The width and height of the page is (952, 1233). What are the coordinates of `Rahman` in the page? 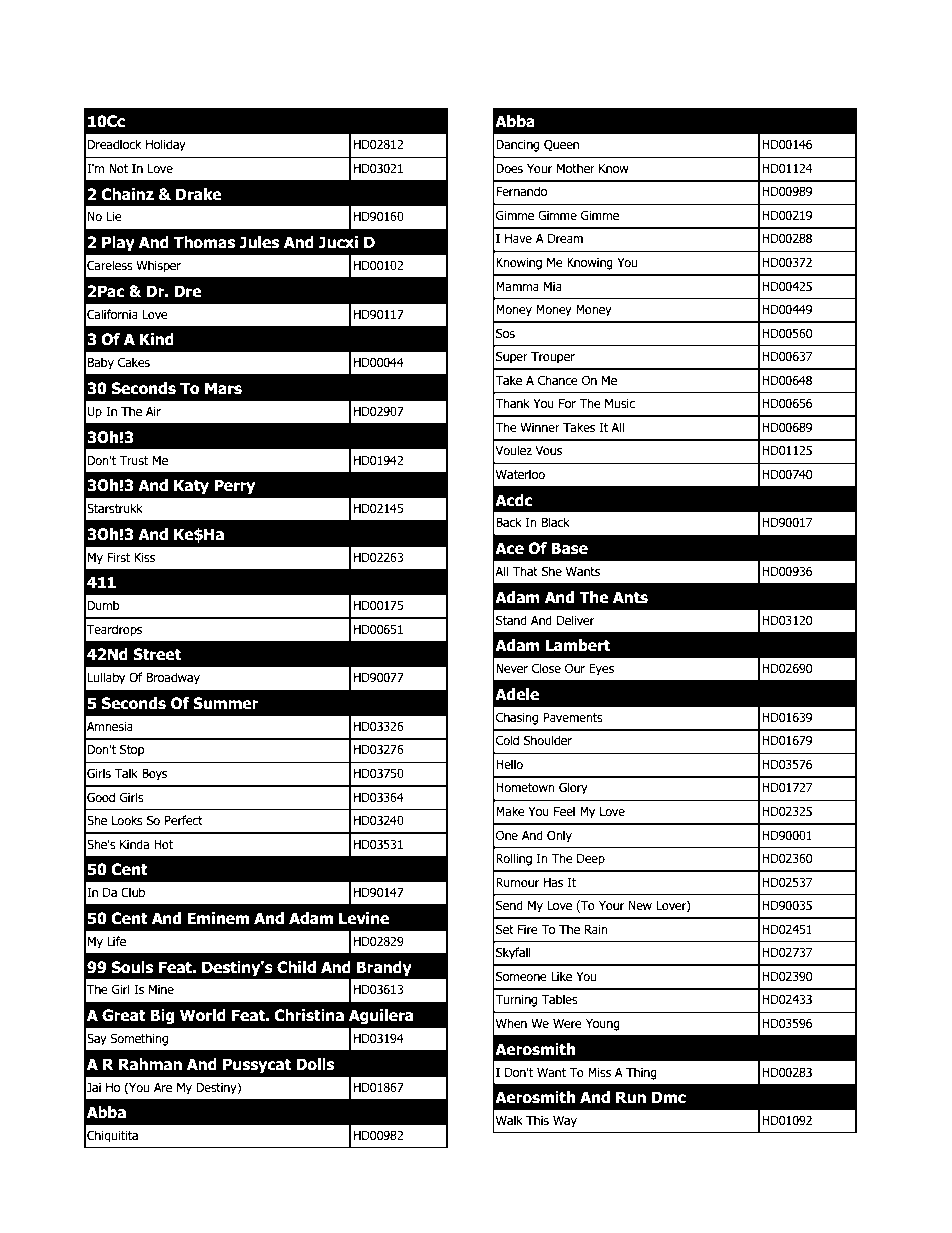 It's located at (150, 1064).
